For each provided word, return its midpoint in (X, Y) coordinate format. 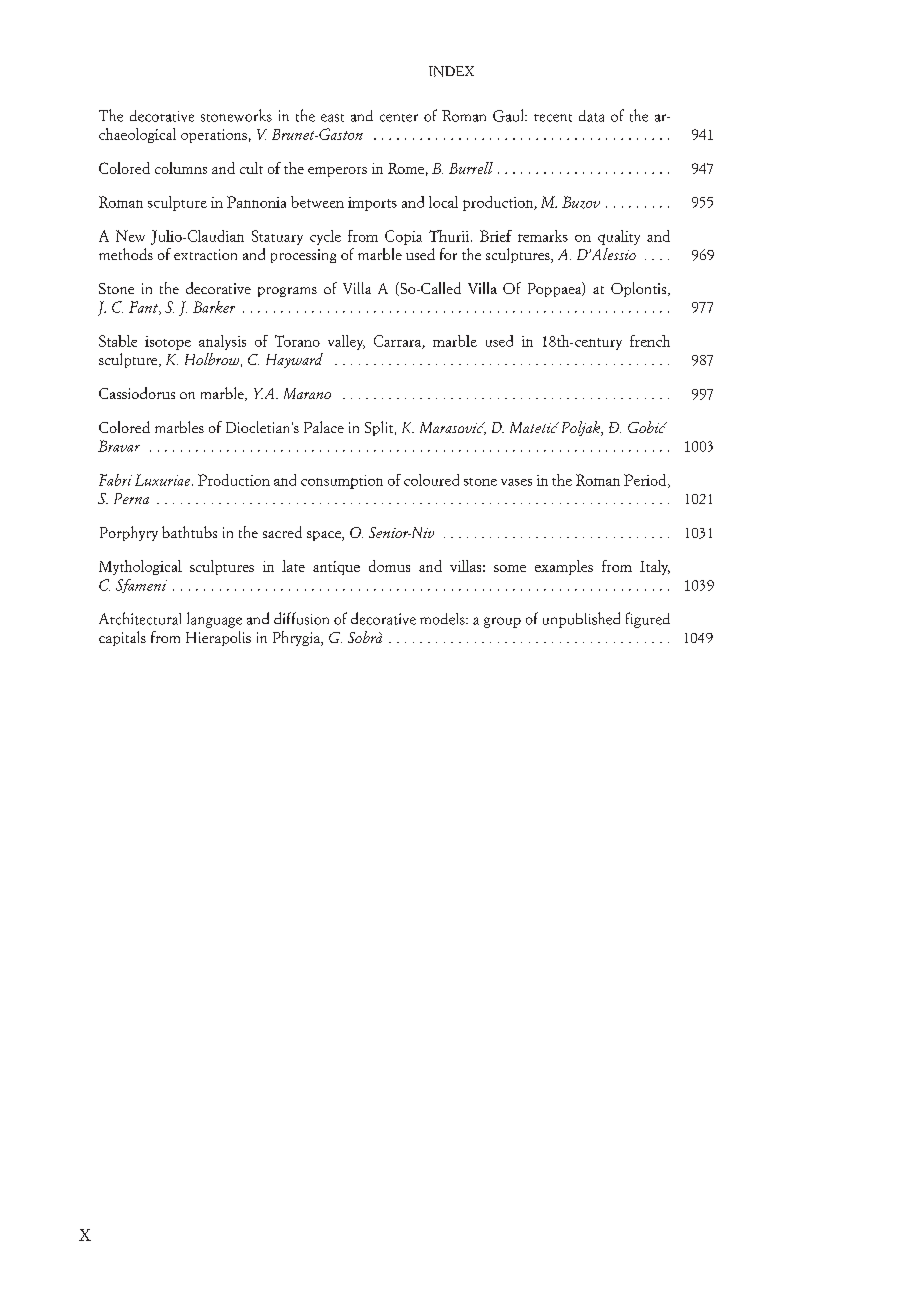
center (399, 118)
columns (181, 168)
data (591, 116)
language (214, 620)
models (443, 619)
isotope (168, 343)
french (650, 341)
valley (346, 342)
